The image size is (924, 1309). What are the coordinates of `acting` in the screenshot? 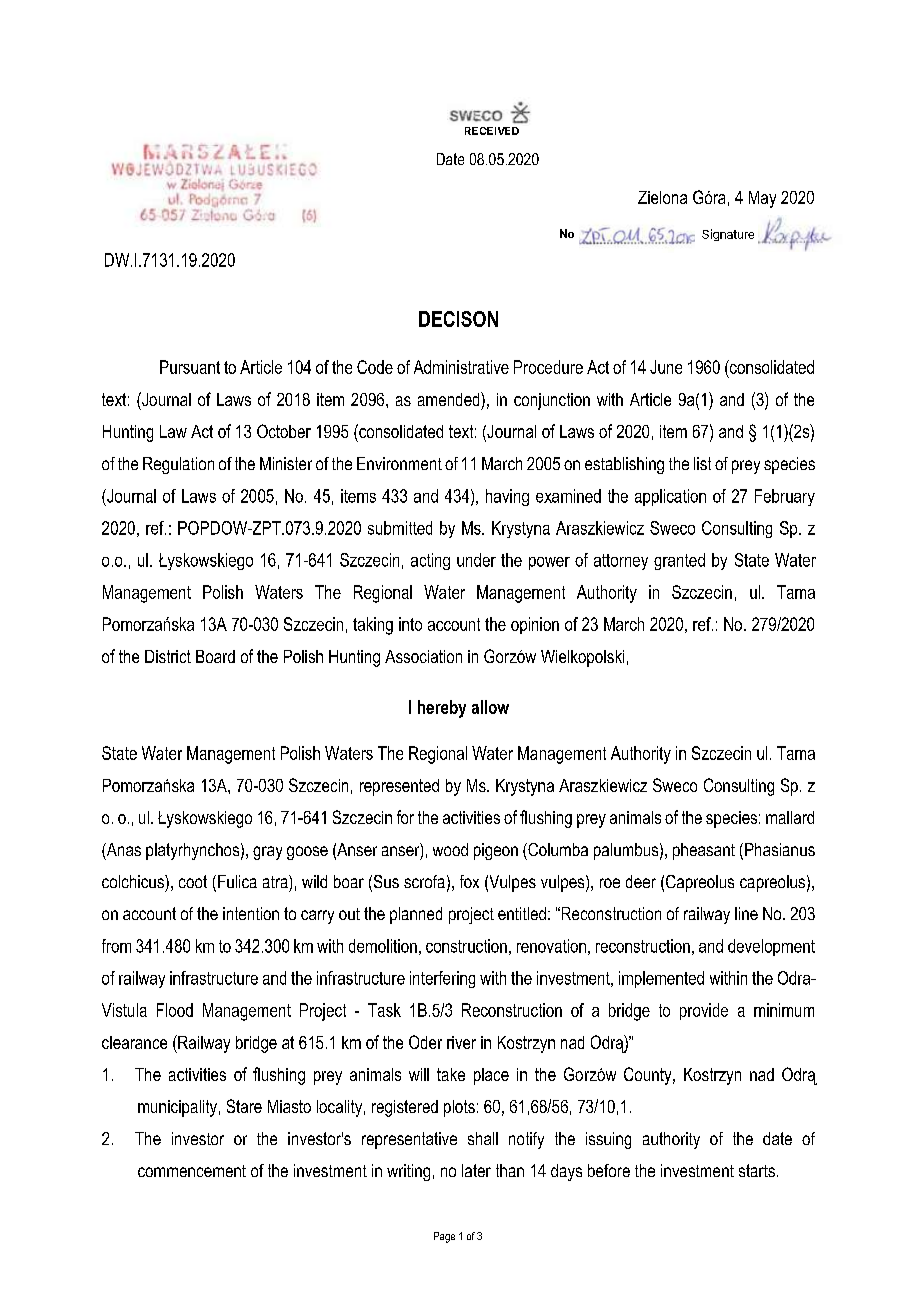 It's located at (430, 561).
